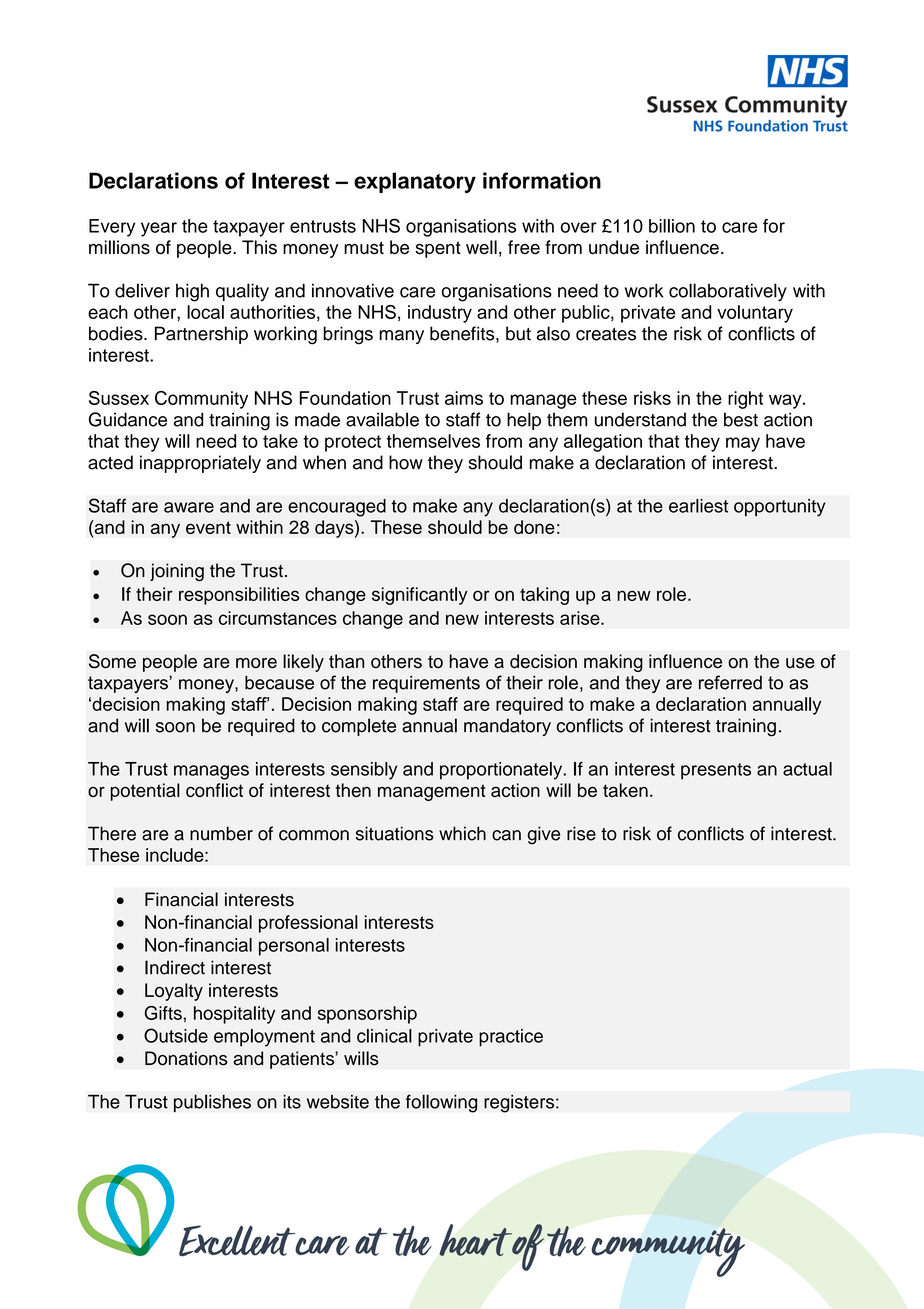 This screenshot has height=1309, width=924. Describe the element at coordinates (159, 229) in the screenshot. I see `year` at that location.
